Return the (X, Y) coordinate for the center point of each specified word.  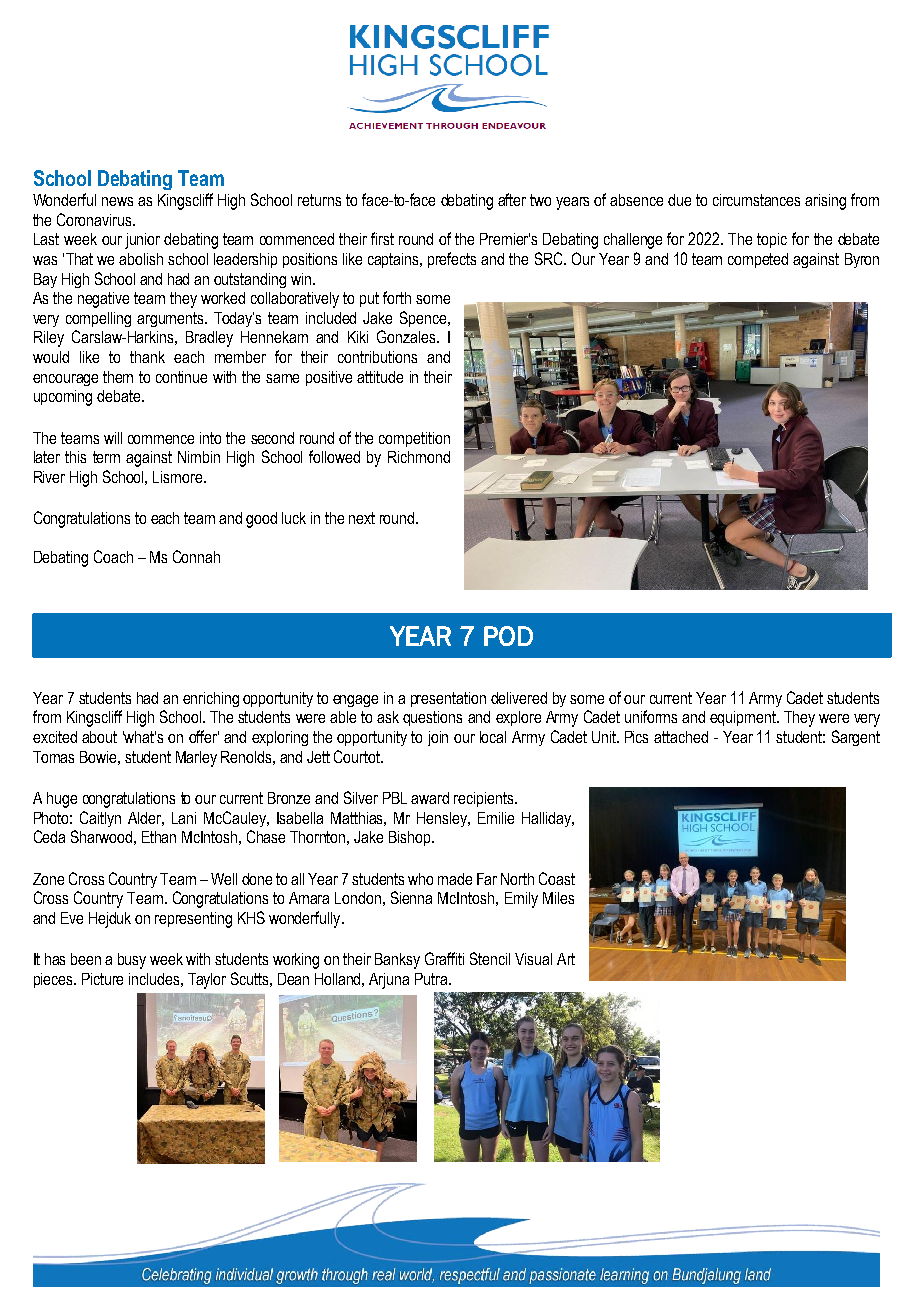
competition (414, 439)
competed (758, 260)
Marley (196, 759)
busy (132, 961)
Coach (113, 556)
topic (772, 240)
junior (142, 241)
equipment (744, 718)
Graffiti (444, 958)
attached (681, 737)
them (118, 377)
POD (508, 636)
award (430, 798)
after (512, 199)
